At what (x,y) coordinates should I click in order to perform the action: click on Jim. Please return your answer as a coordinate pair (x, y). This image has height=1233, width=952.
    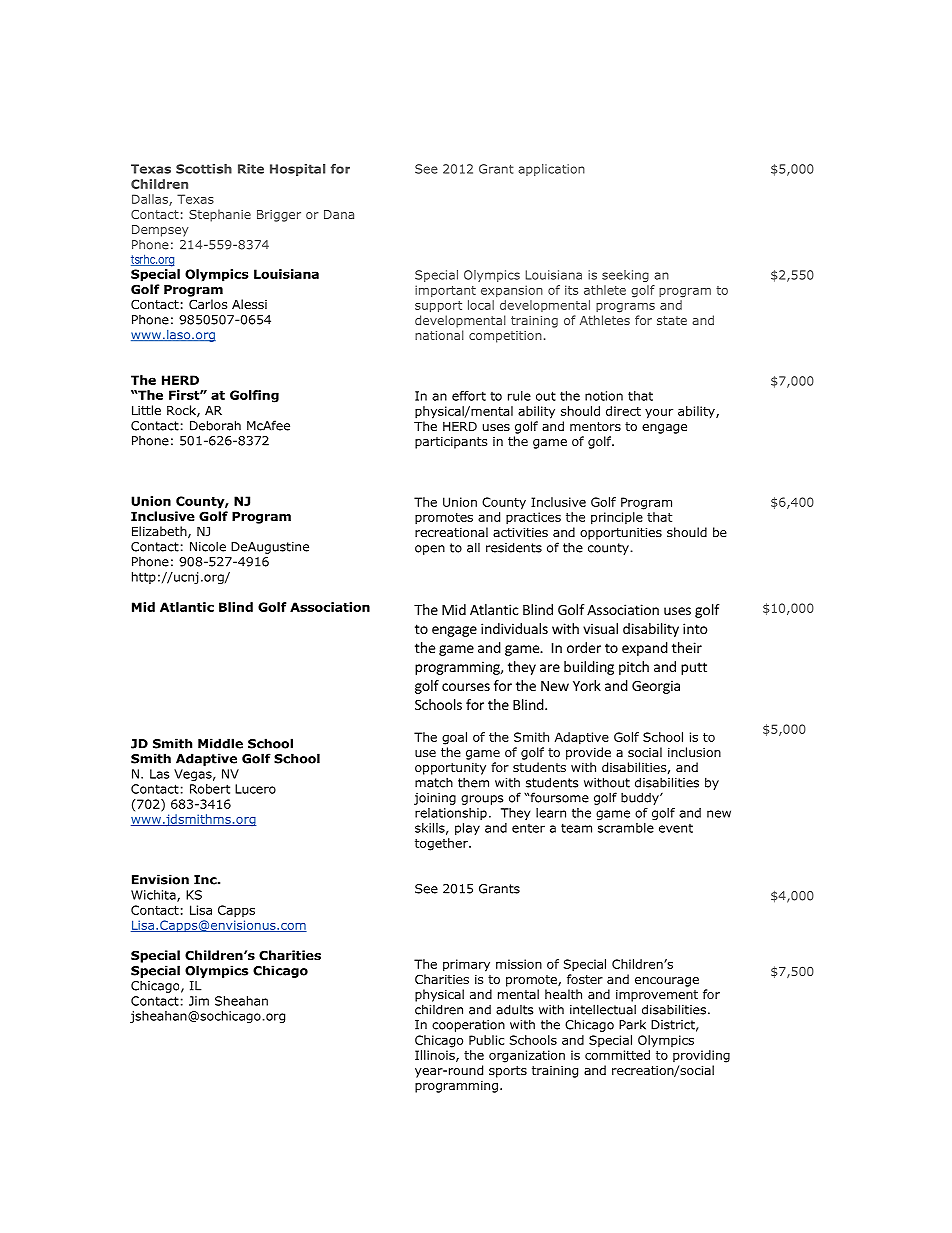
    Looking at the image, I should click on (199, 1001).
